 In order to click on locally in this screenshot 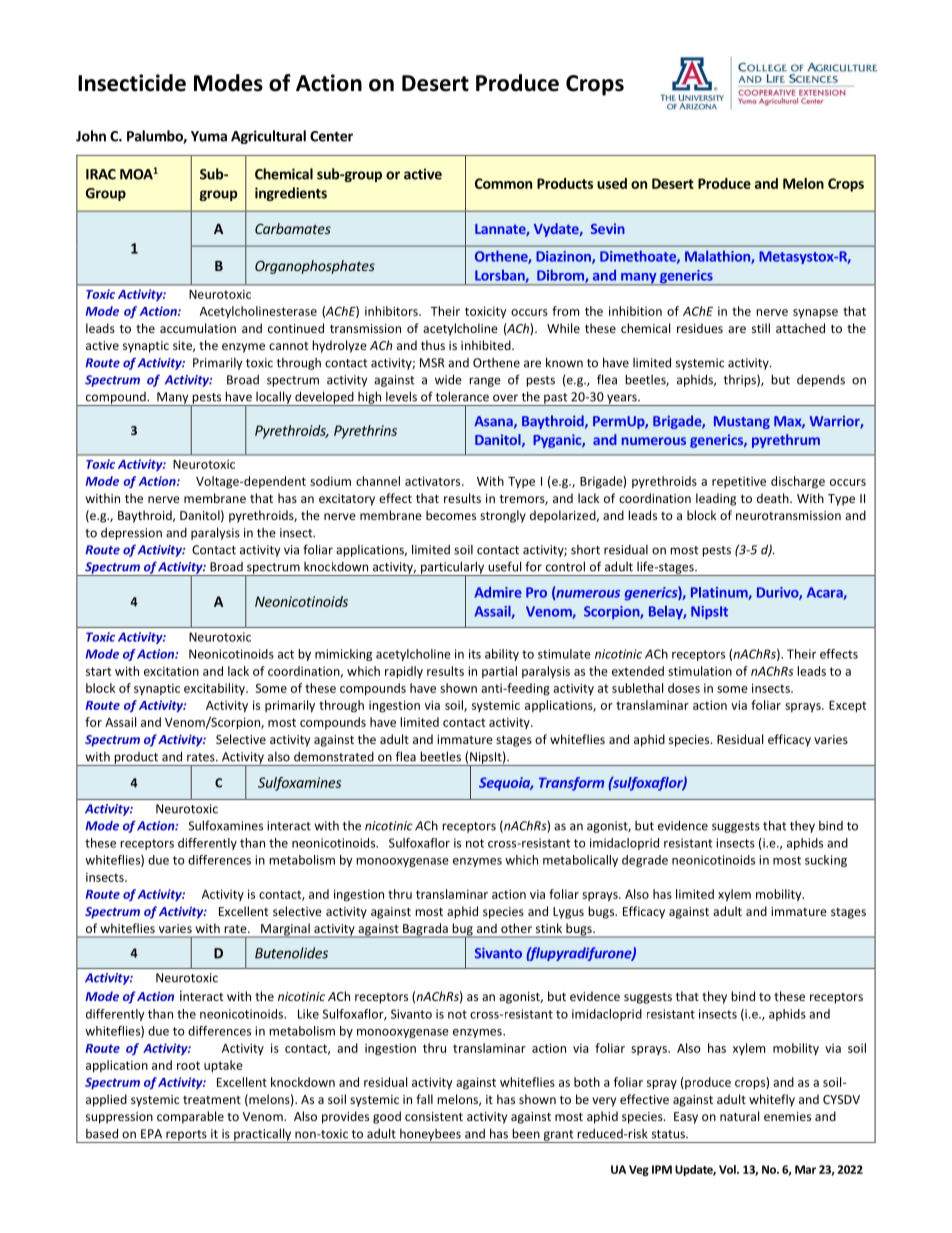, I will do `click(274, 398)`.
